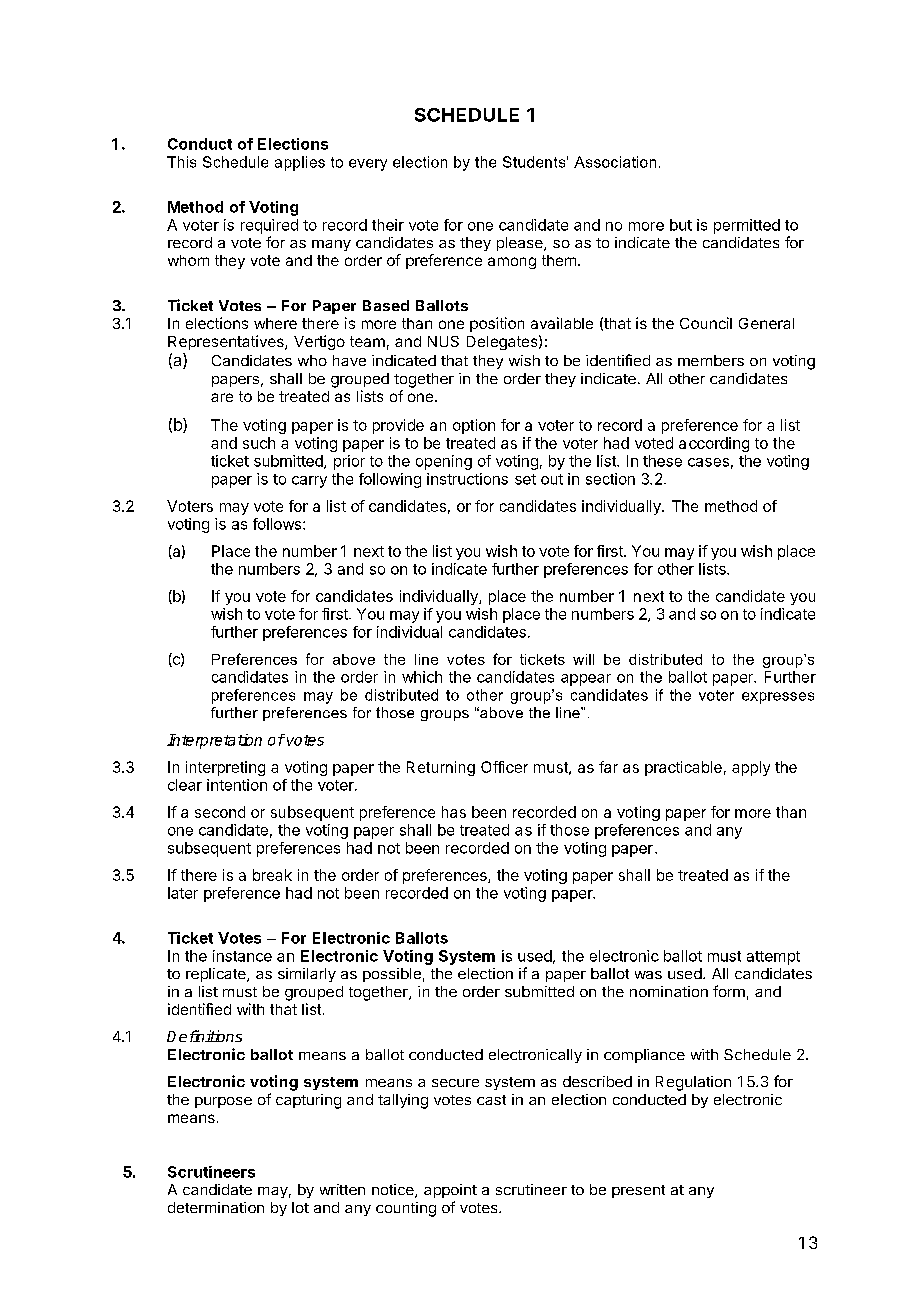 The width and height of the page is (924, 1308). Describe the element at coordinates (521, 244) in the page. I see `please` at that location.
